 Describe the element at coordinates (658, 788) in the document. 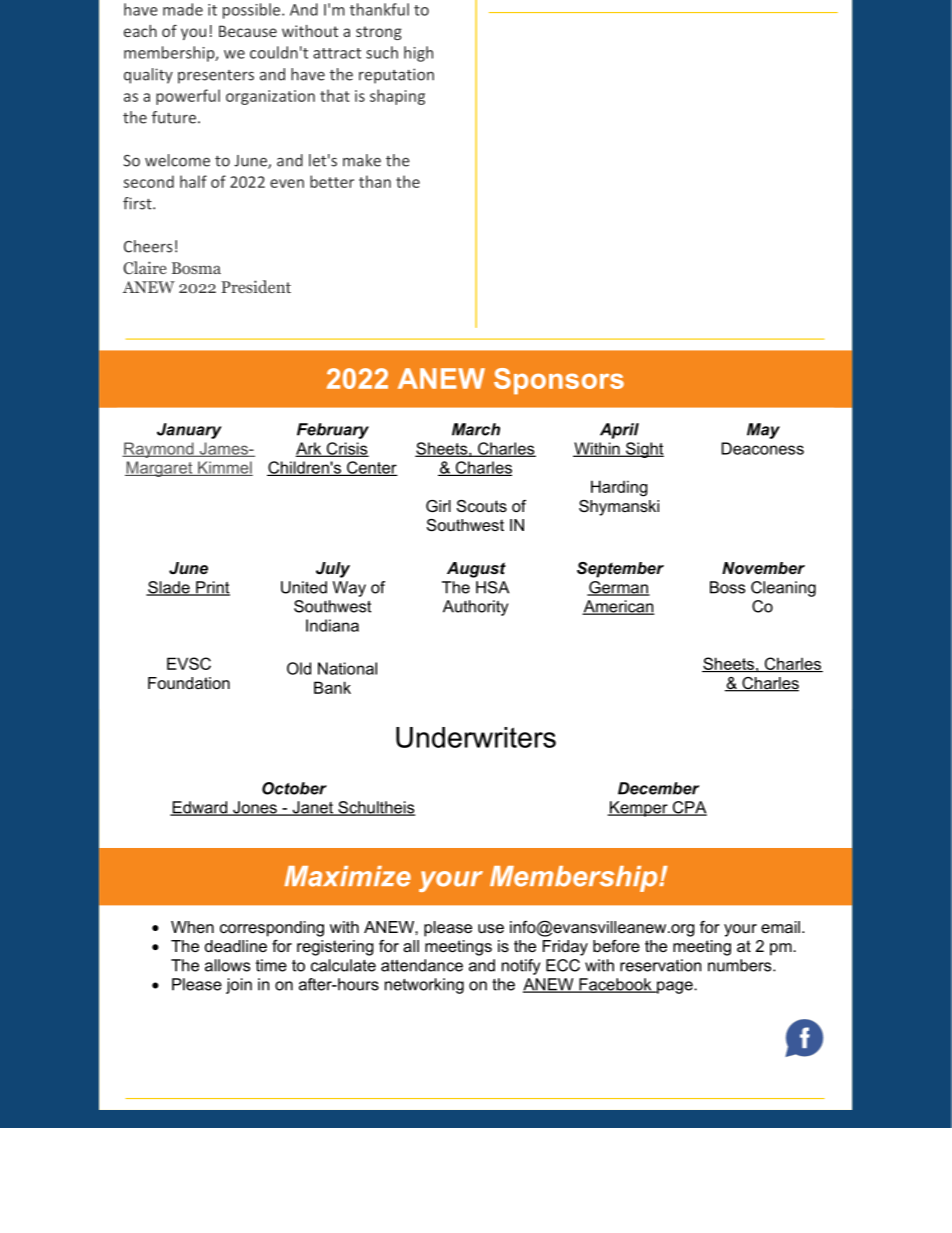

I see `December` at that location.
